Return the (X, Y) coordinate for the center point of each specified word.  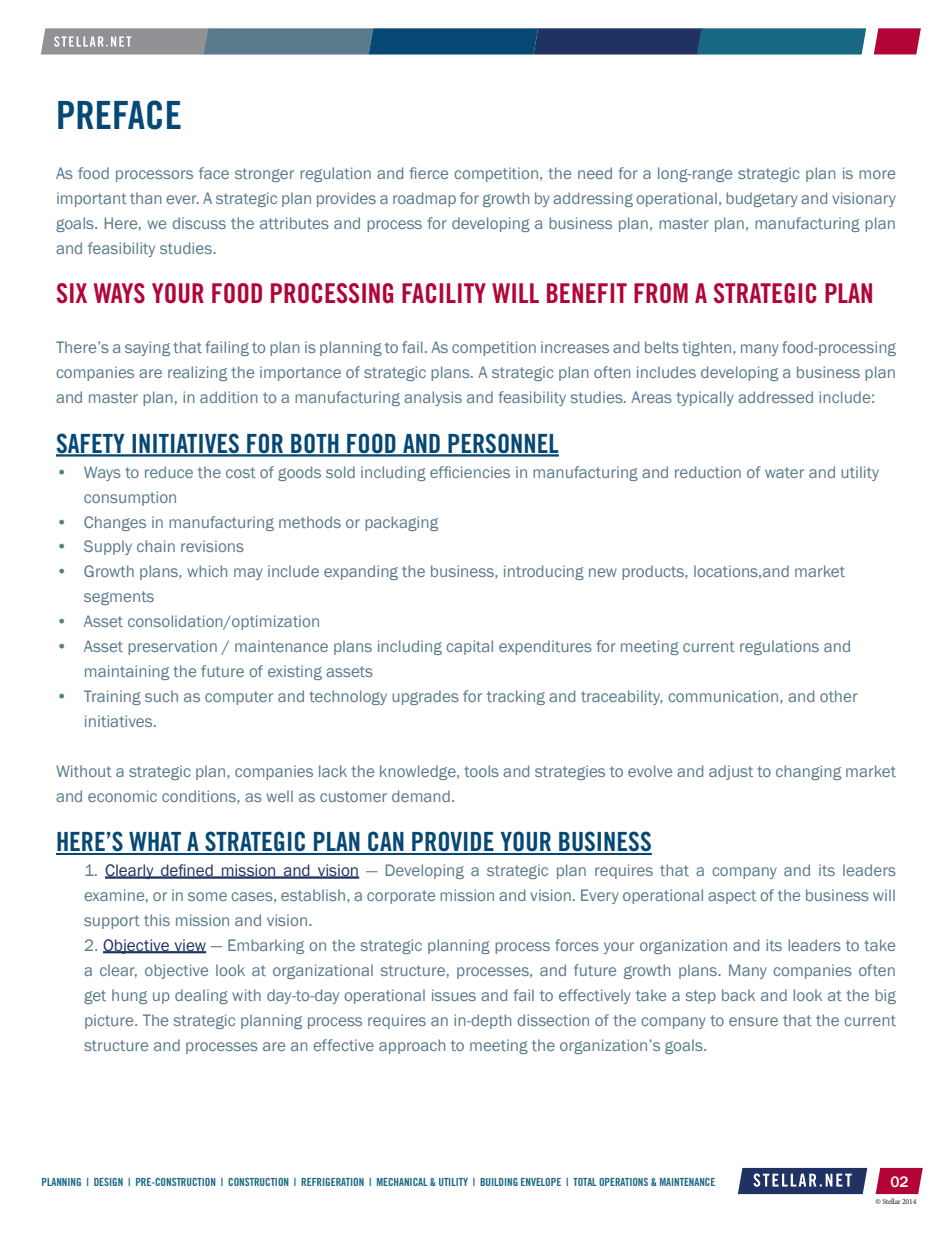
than (146, 198)
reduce (169, 472)
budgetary (762, 199)
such (161, 696)
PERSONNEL (502, 444)
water (784, 472)
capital (469, 647)
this (157, 920)
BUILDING (499, 1182)
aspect (732, 897)
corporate (401, 897)
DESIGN (108, 1182)
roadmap (424, 199)
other (839, 696)
